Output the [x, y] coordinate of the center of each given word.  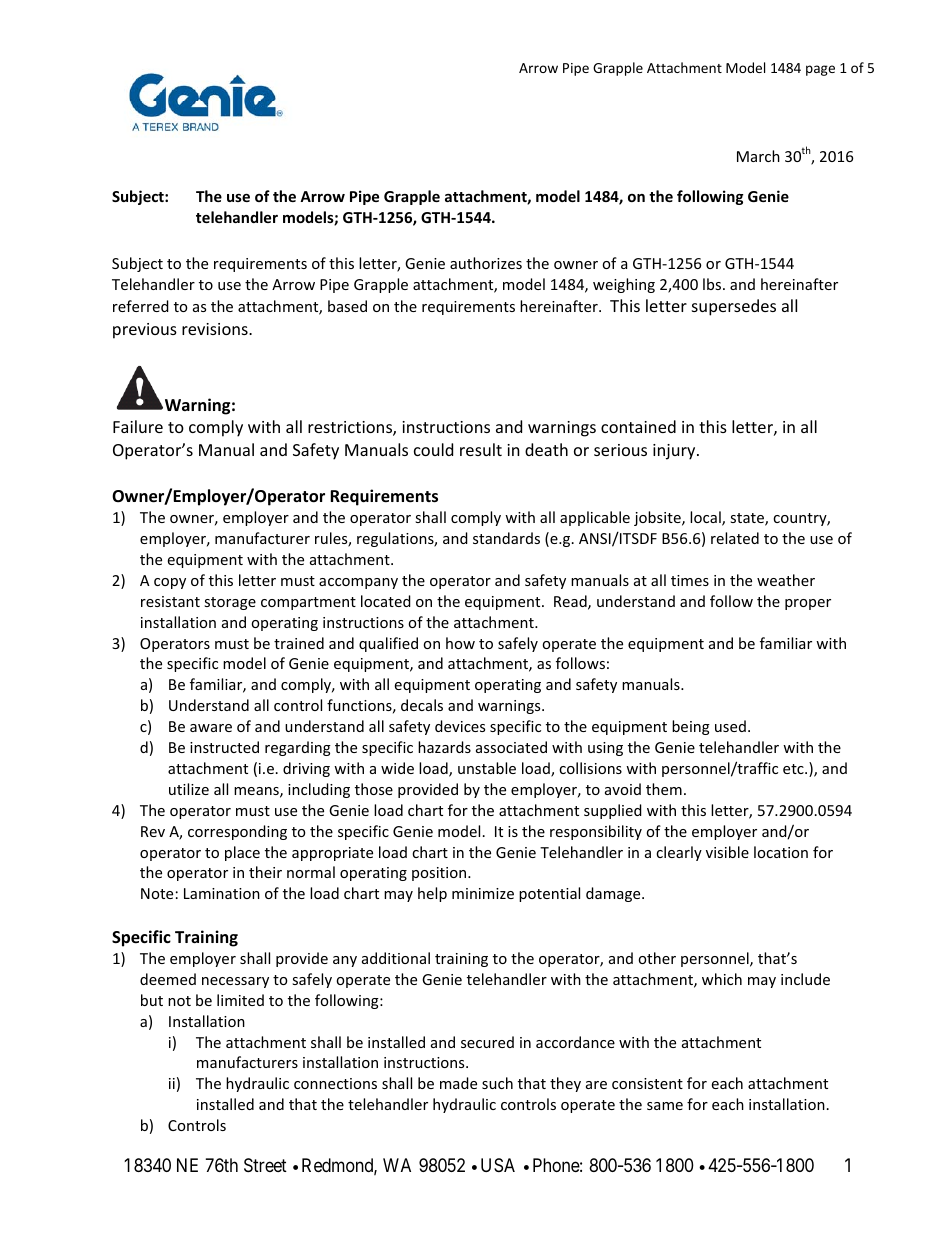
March [758, 156]
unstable [487, 768]
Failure [138, 426]
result [481, 449]
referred [141, 306]
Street [265, 1165]
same [665, 1106]
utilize [189, 789]
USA [498, 1165]
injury [675, 452]
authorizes [486, 263]
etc [794, 769]
